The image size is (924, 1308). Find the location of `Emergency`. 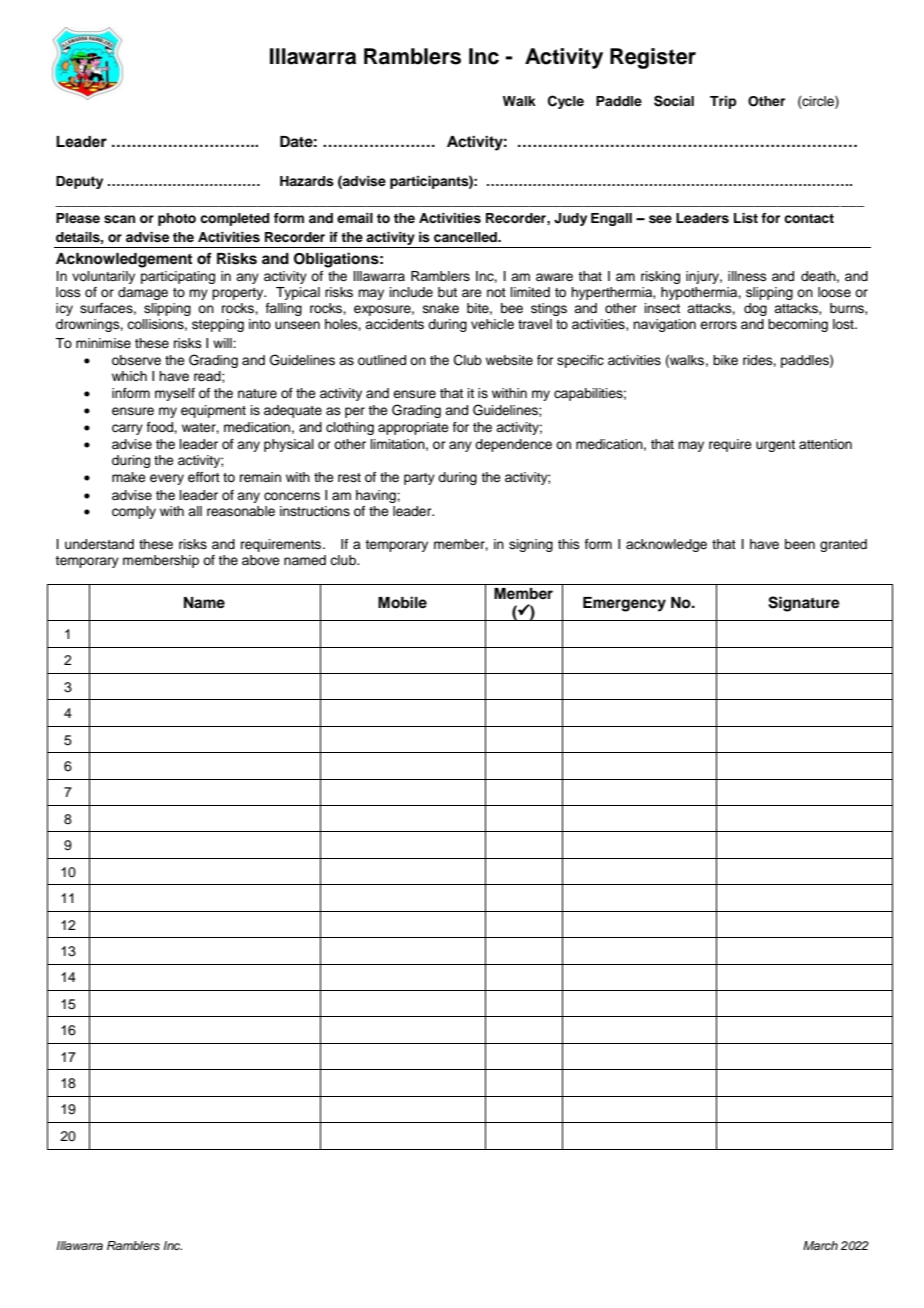

Emergency is located at coordinates (624, 604).
